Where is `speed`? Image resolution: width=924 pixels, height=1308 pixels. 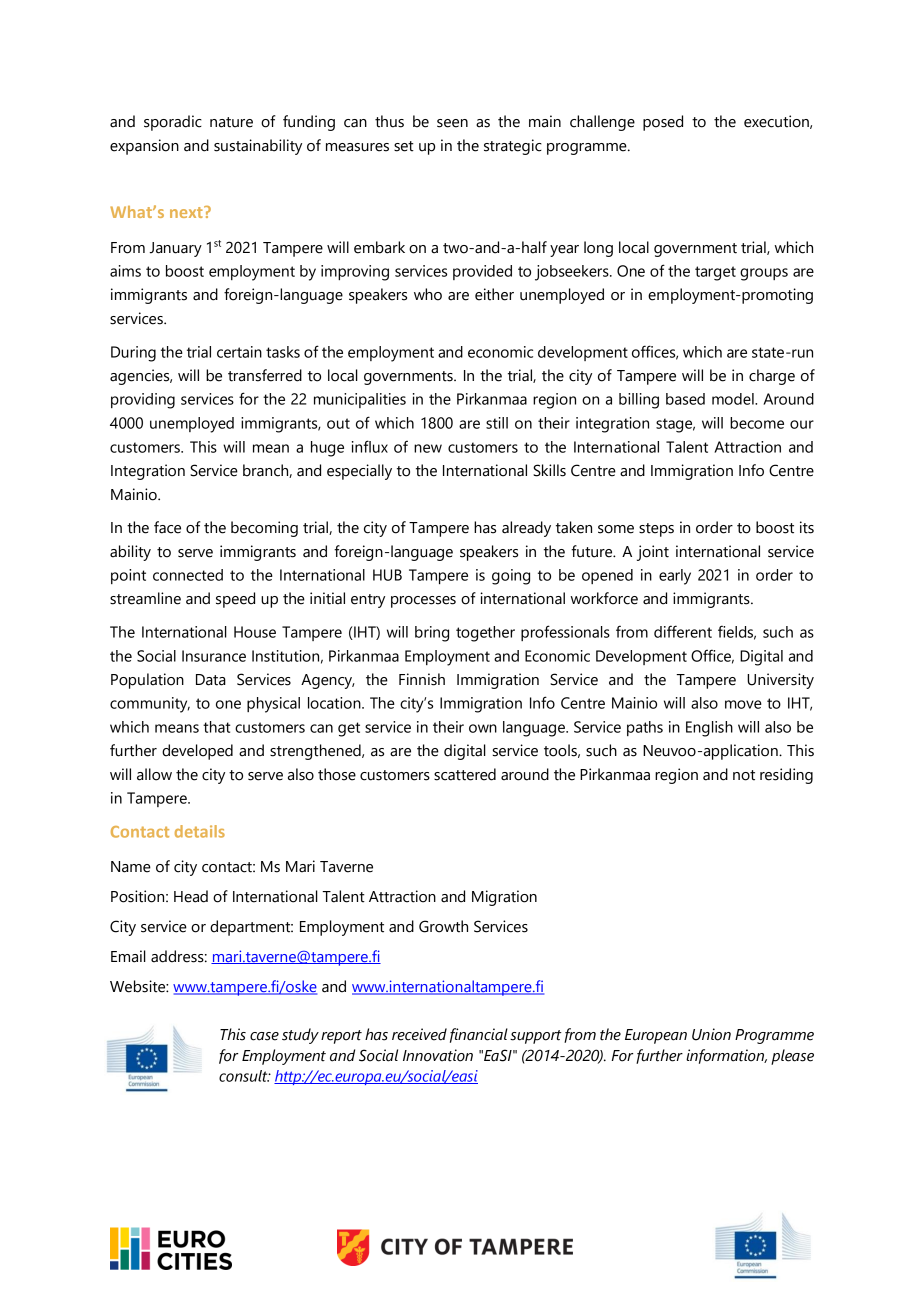
speed is located at coordinates (235, 600).
